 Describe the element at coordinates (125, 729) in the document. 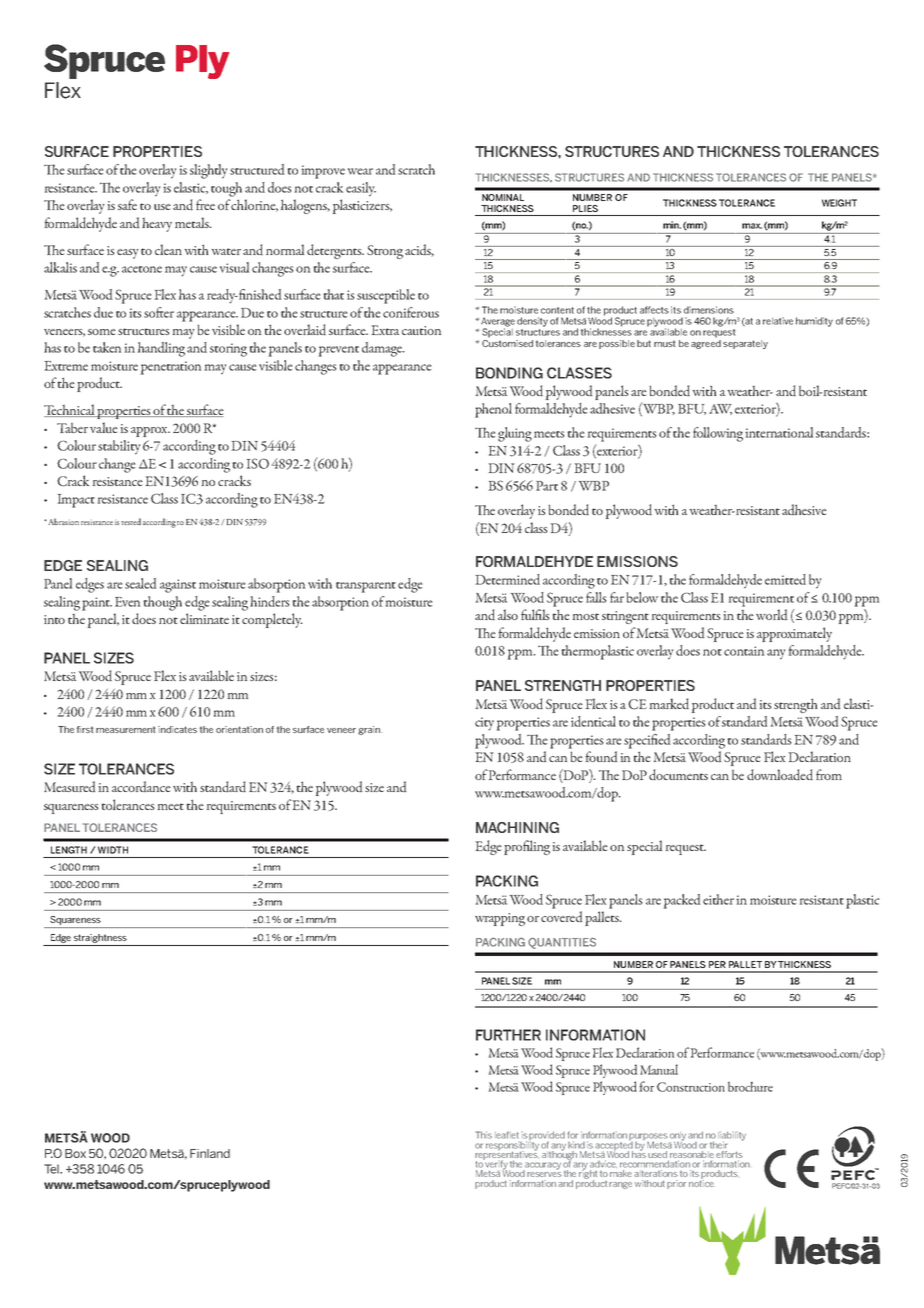

I see `measurement` at that location.
